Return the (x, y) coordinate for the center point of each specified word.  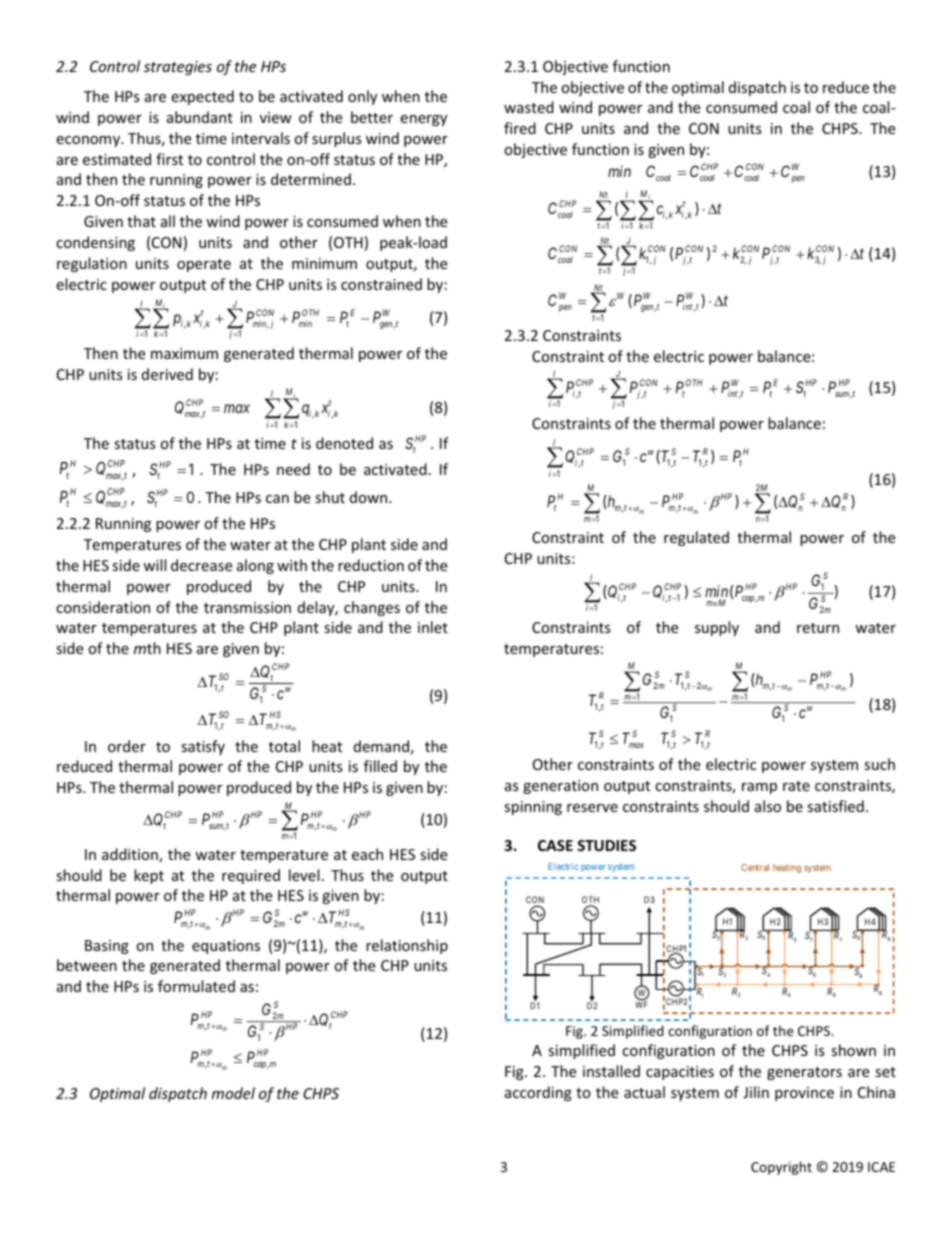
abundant (200, 117)
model (233, 1093)
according (538, 1093)
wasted (529, 107)
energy (423, 120)
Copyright (781, 1168)
